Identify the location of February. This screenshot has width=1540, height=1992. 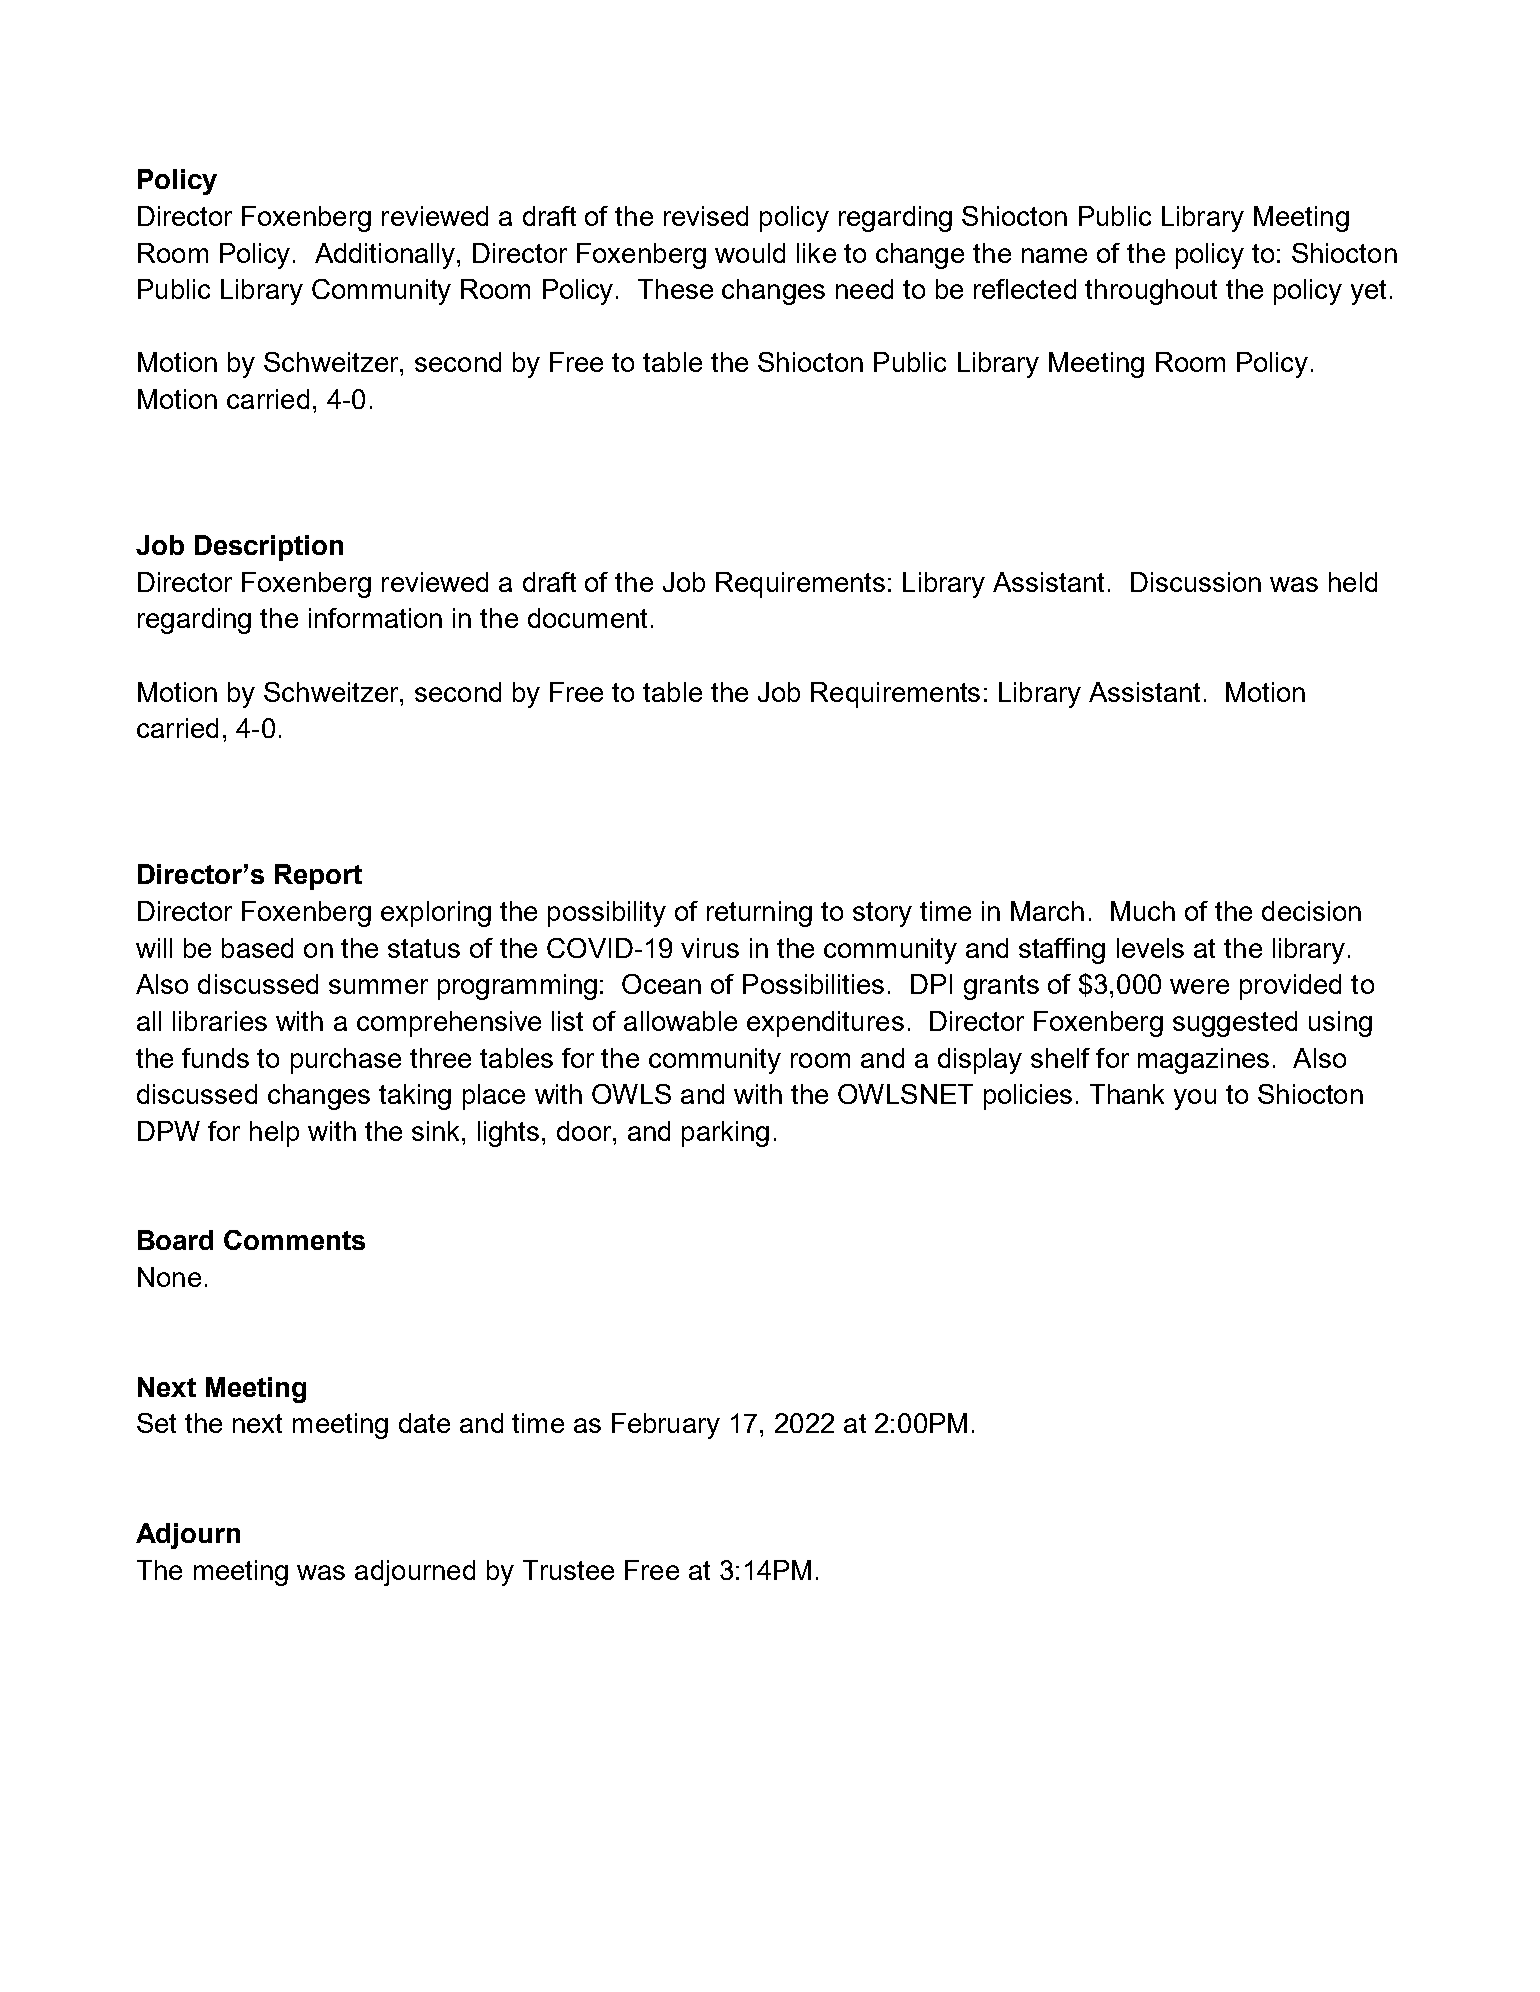
(666, 1426).
